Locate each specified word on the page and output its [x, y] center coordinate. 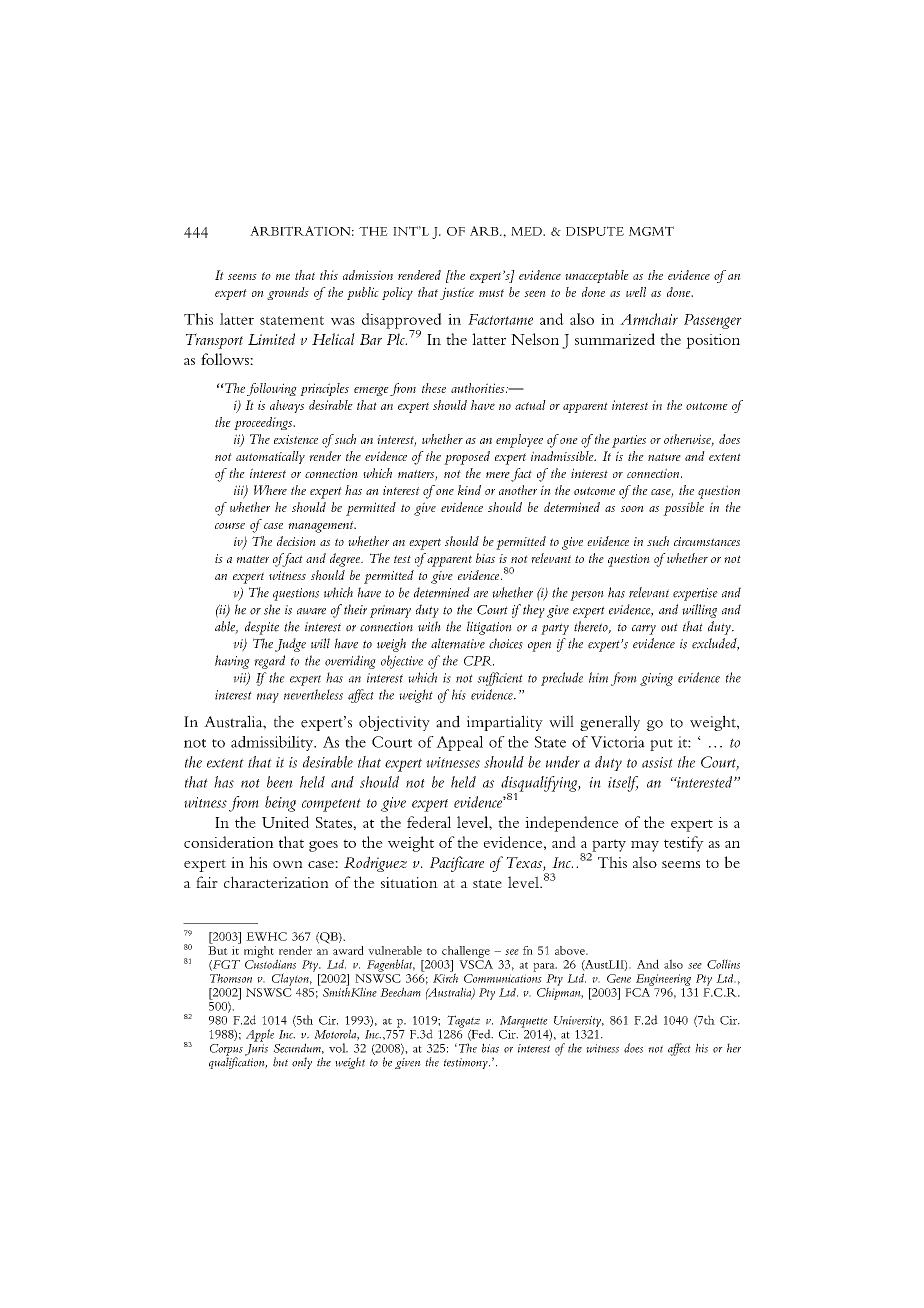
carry [644, 630]
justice [457, 293]
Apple [260, 1035]
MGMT [651, 231]
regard [269, 662]
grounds [288, 293]
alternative [458, 643]
